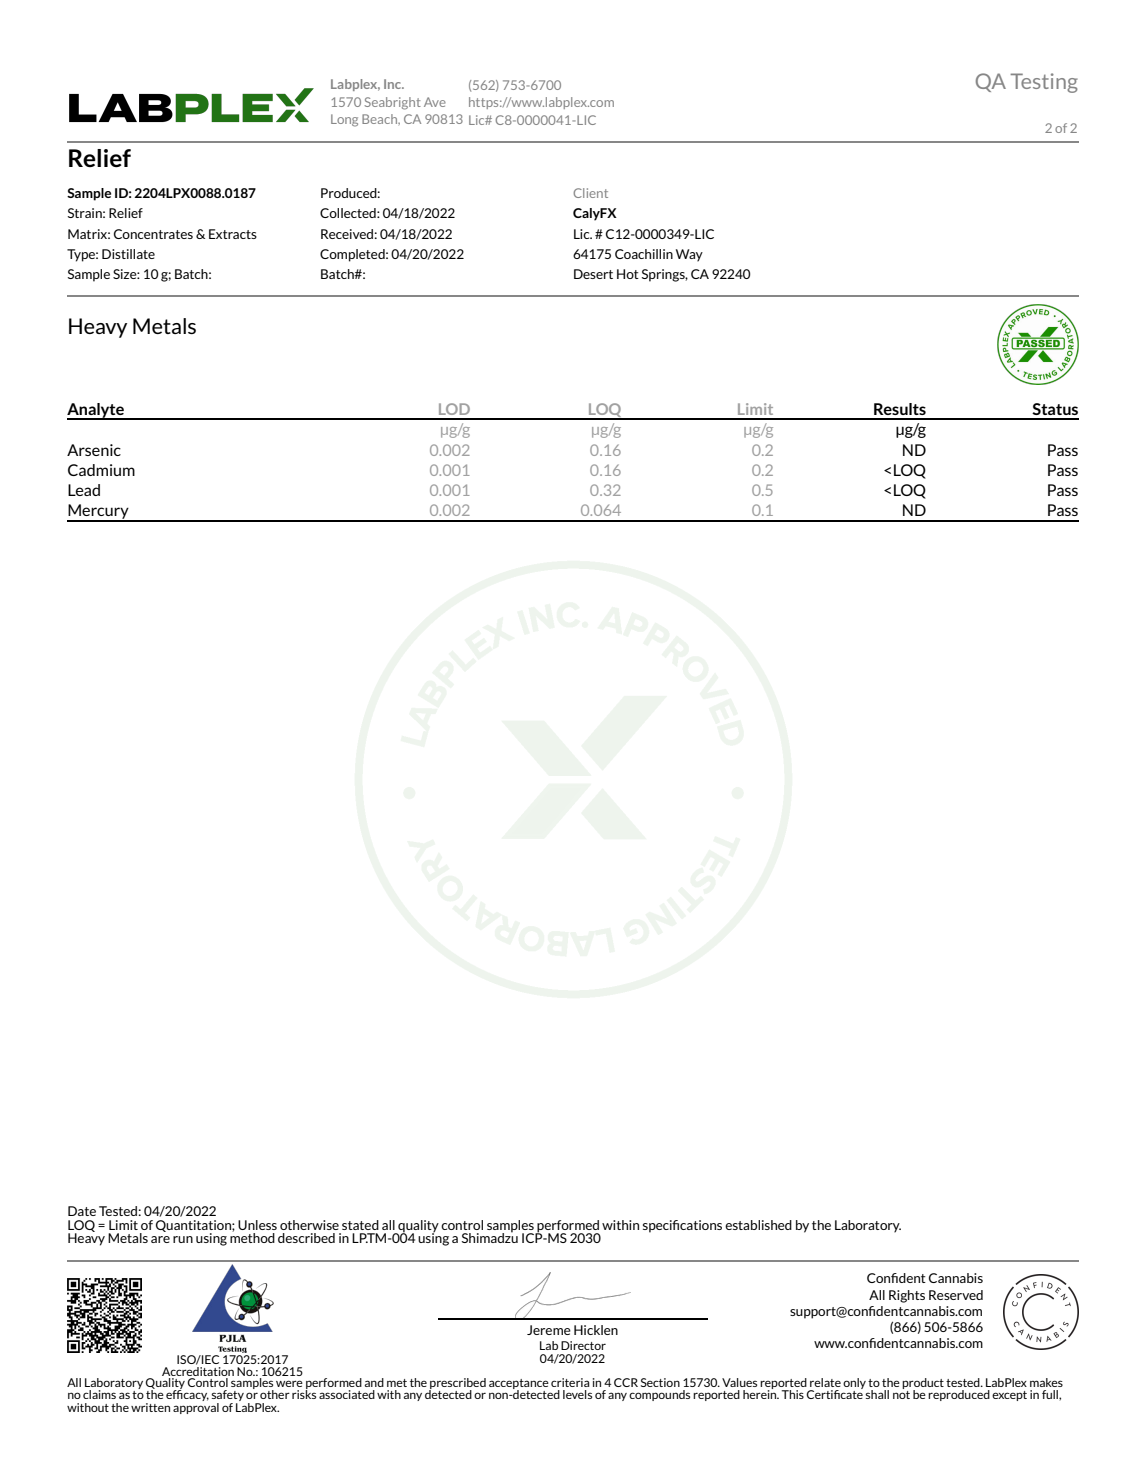  Describe the element at coordinates (590, 193) in the screenshot. I see `Client` at that location.
